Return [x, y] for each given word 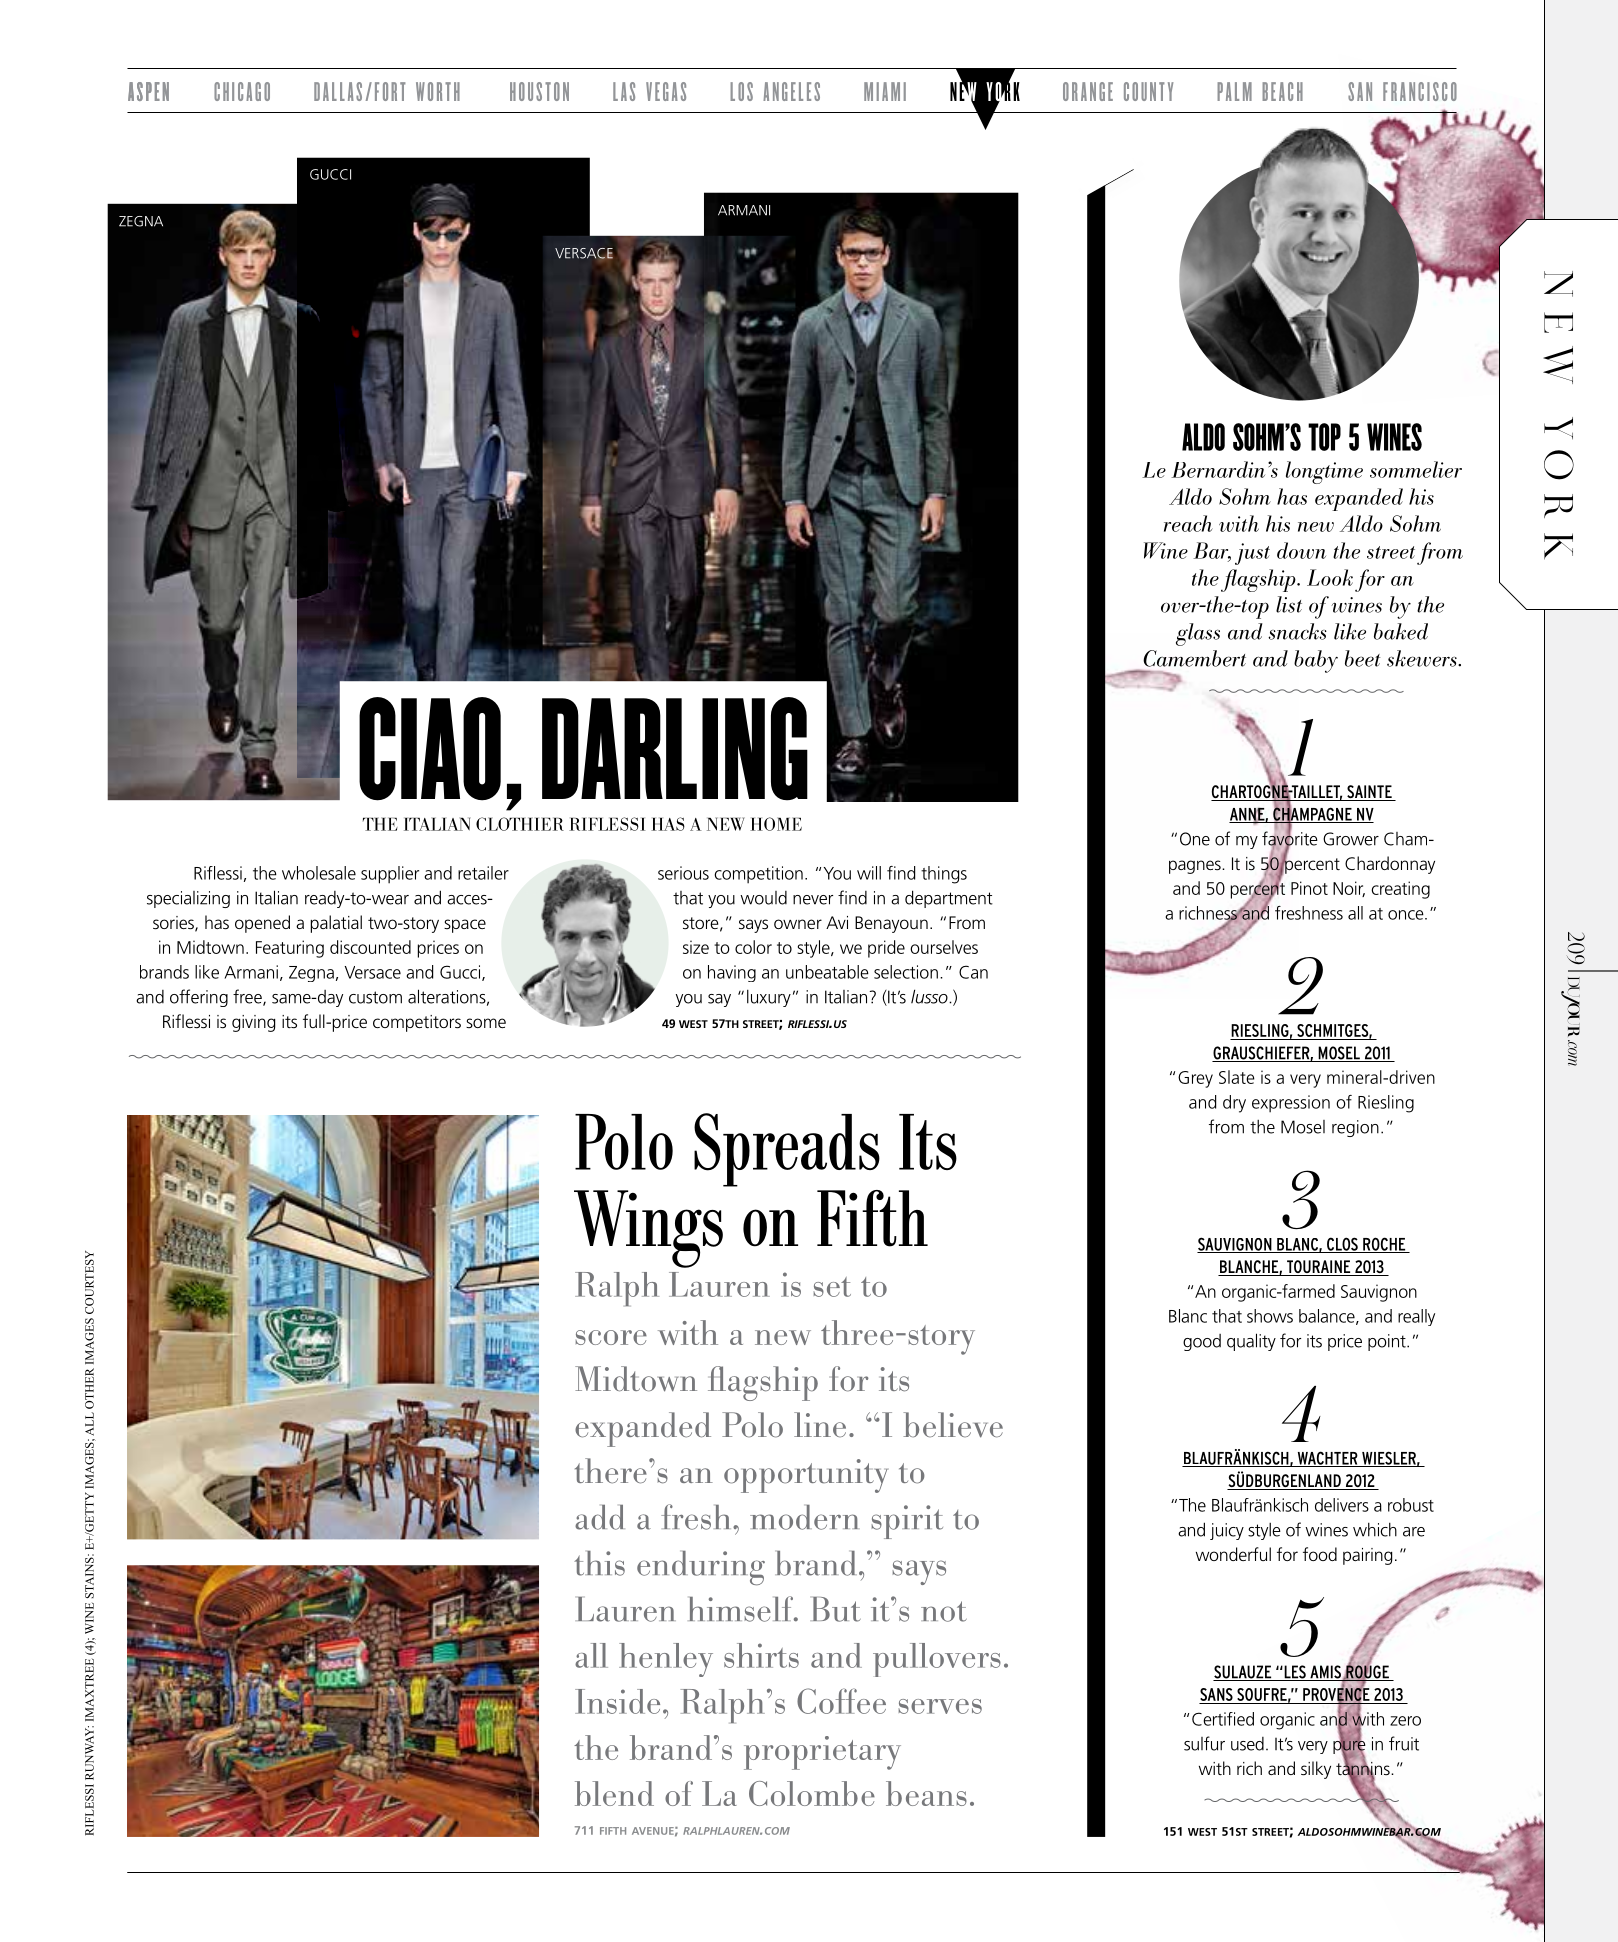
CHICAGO [242, 91]
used [1247, 1744]
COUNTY [1148, 91]
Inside [617, 1701]
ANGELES [791, 91]
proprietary [822, 1753]
